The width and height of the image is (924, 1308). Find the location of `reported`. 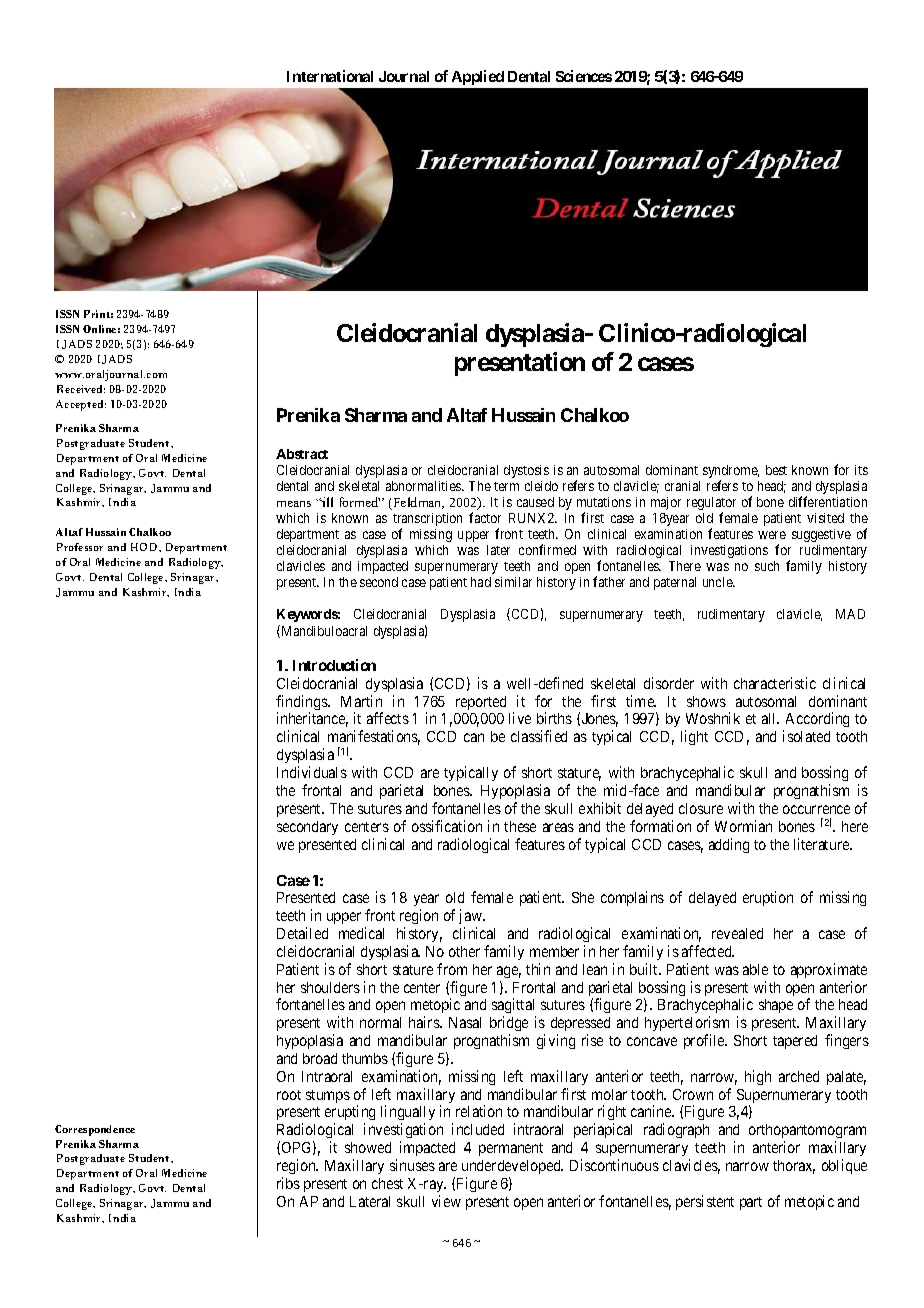

reported is located at coordinates (481, 703).
